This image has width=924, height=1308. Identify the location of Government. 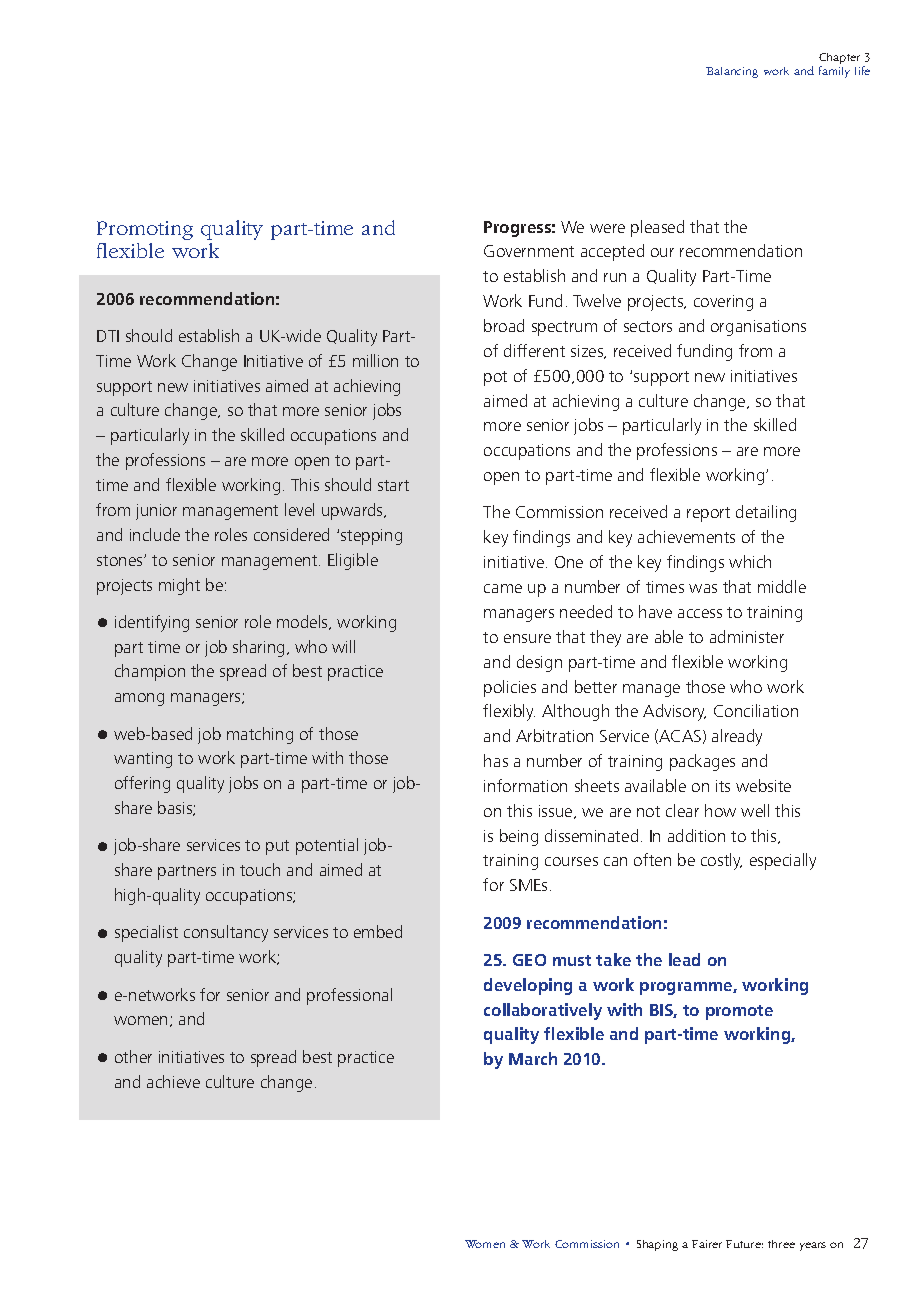
(529, 251).
